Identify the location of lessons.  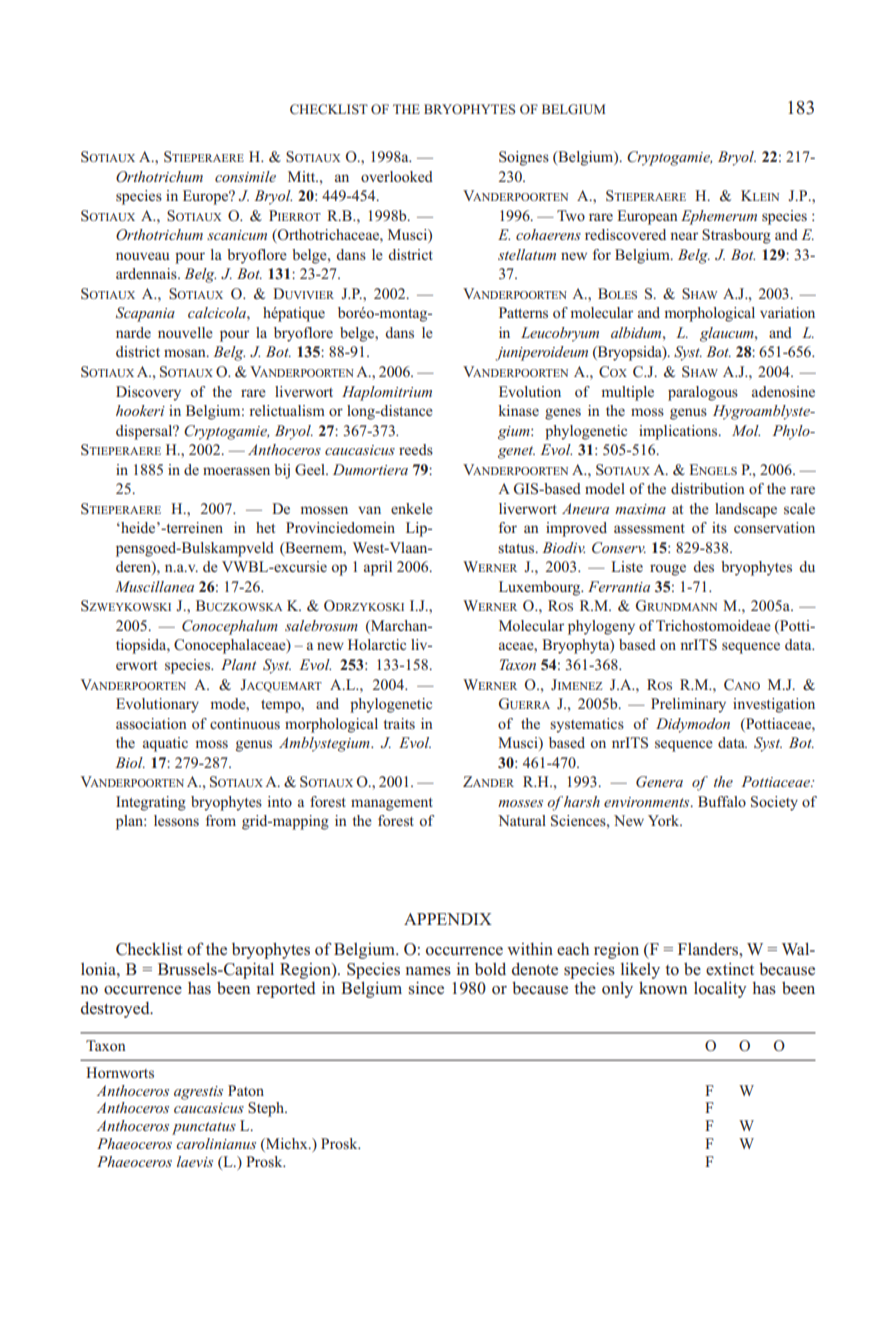
(176, 820).
